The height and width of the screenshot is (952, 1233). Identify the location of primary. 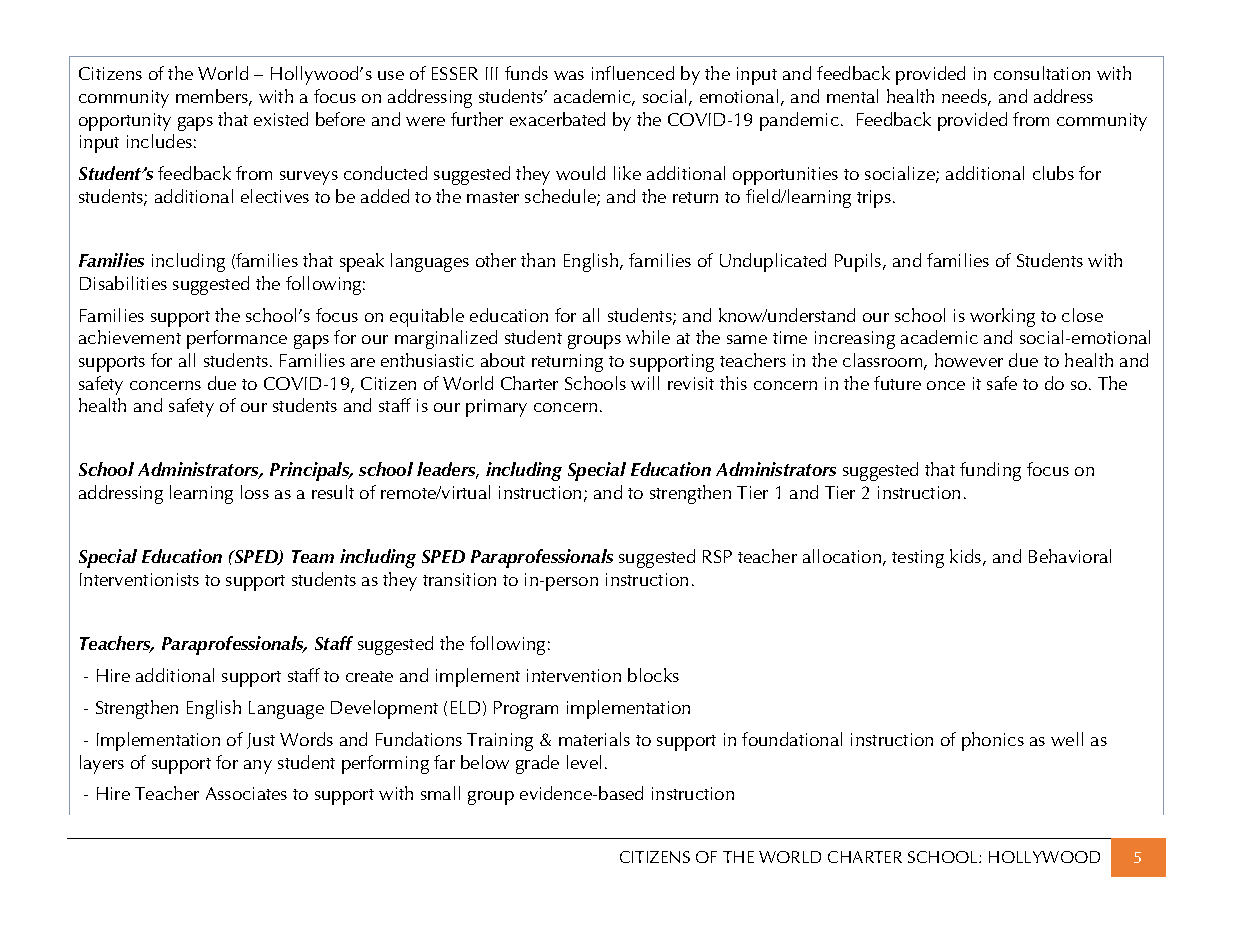
(496, 408).
